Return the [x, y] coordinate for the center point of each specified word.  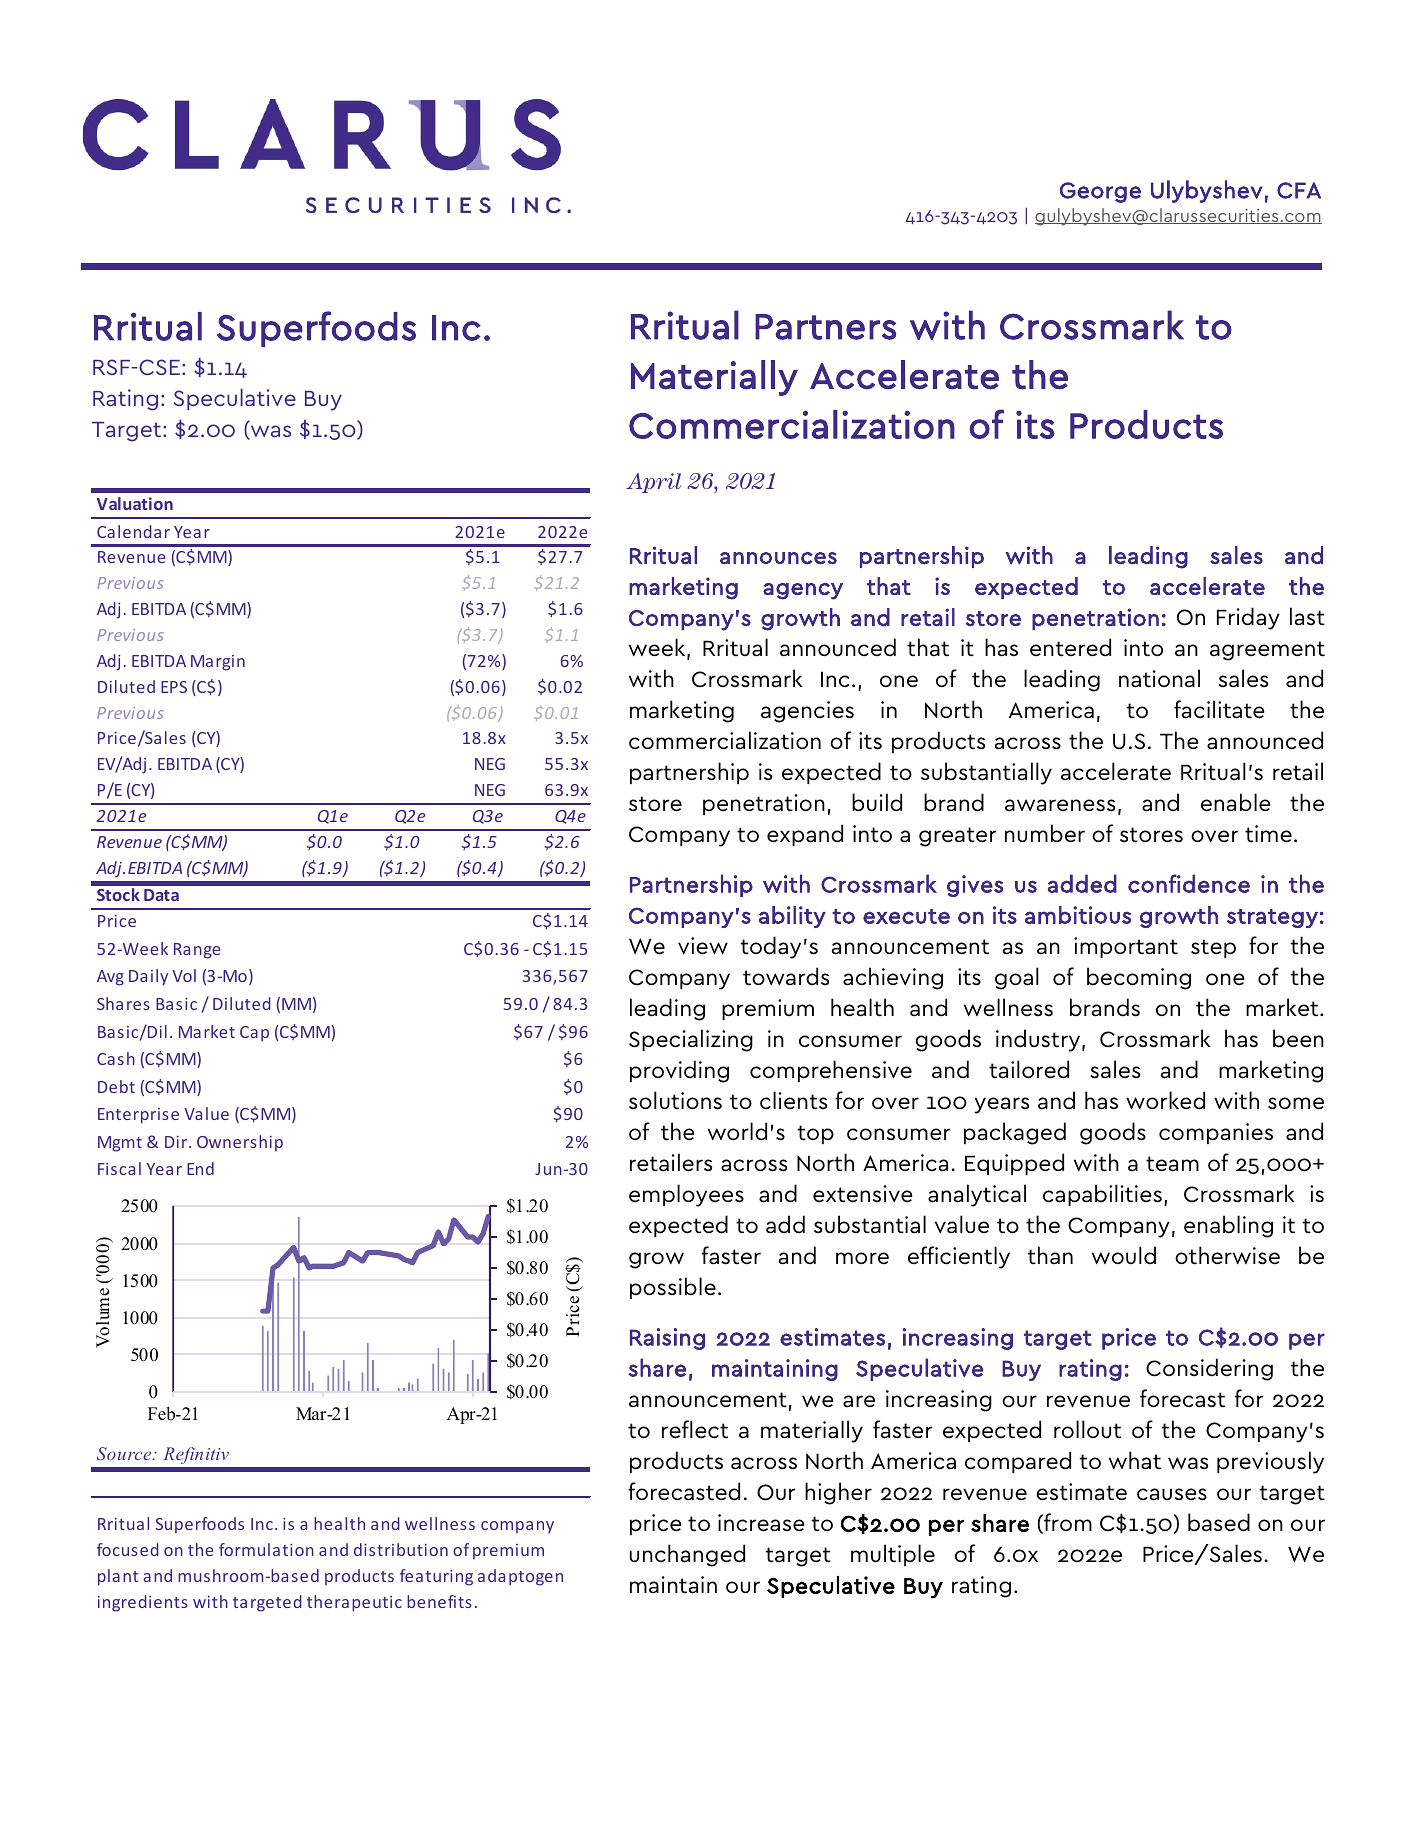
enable [1236, 802]
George [1100, 192]
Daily [148, 977]
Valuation [135, 503]
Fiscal [119, 1168]
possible [673, 1288]
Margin [218, 663]
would [1124, 1255]
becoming [1139, 978]
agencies [807, 712]
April [653, 483]
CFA [1299, 190]
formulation [266, 1549]
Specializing [691, 1040]
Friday [1248, 618]
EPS [174, 687]
